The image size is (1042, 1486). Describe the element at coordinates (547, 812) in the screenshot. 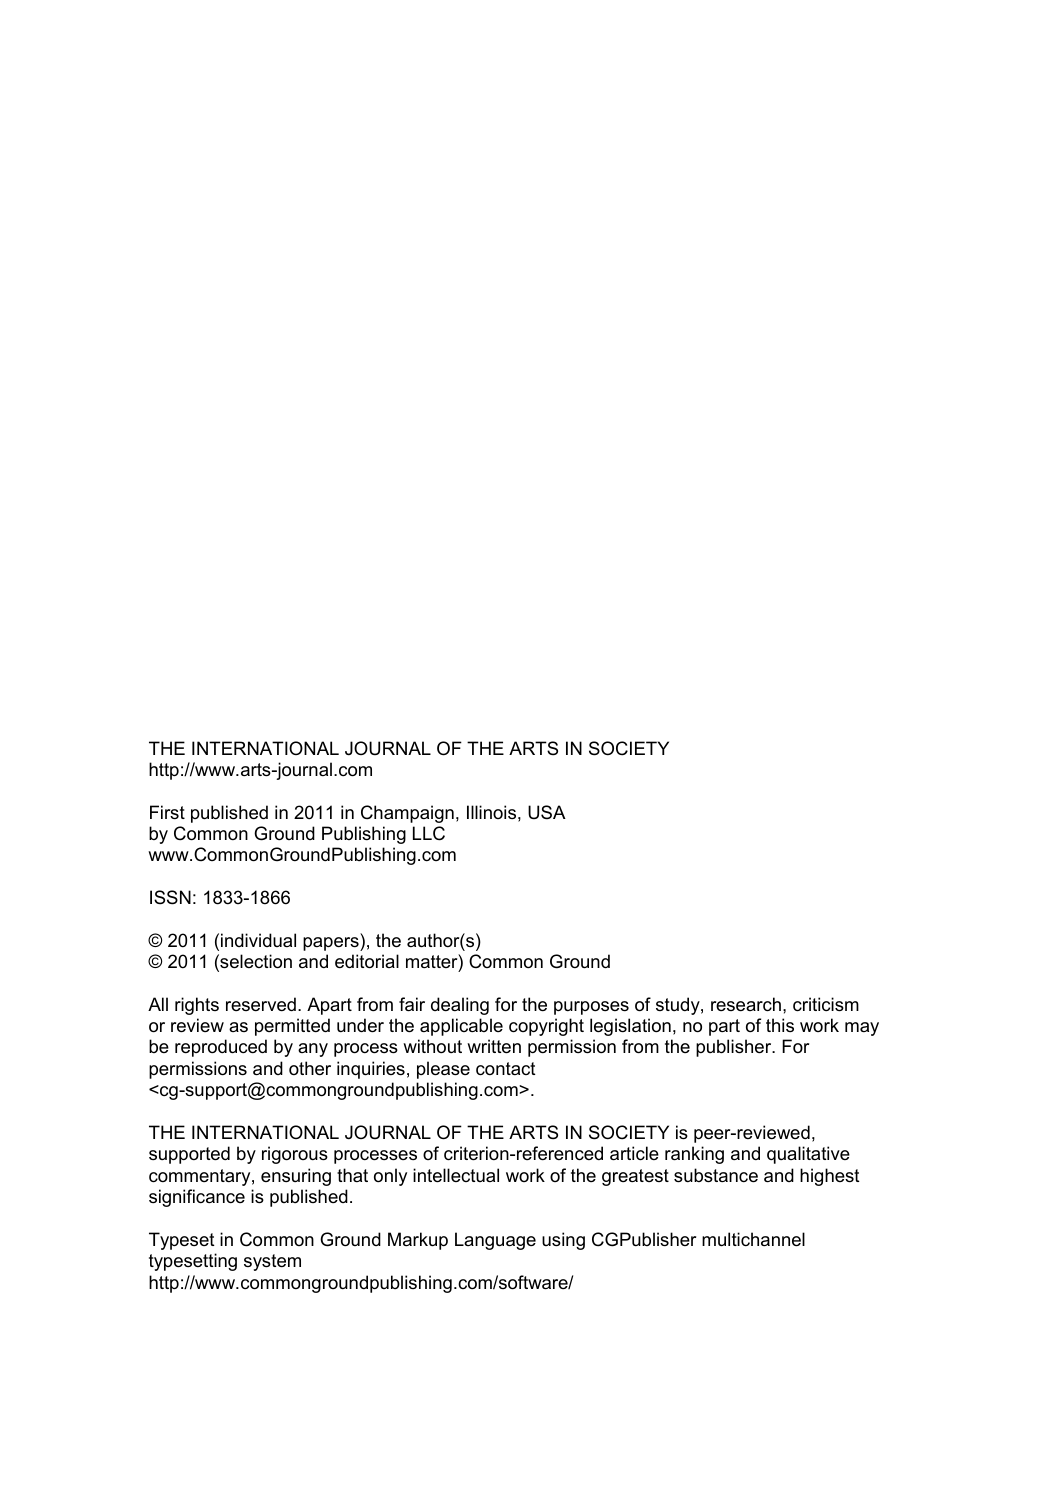

I see `USA` at that location.
